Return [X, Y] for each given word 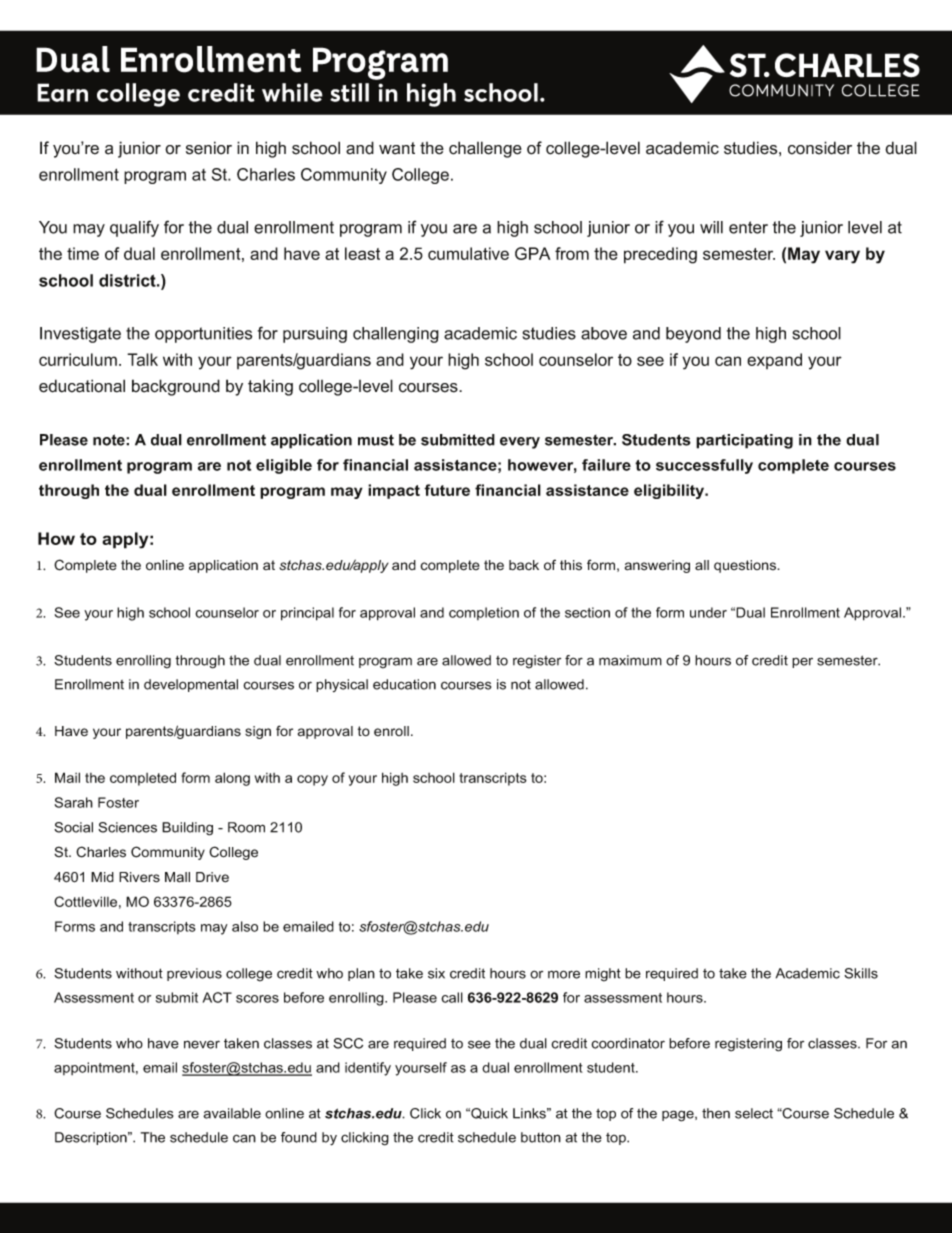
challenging [396, 335]
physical [342, 685]
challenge [485, 149]
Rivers [139, 877]
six [436, 973]
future [447, 490]
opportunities [203, 335]
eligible [284, 466]
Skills [861, 973]
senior [209, 148]
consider [820, 148]
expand [774, 361]
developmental [191, 685]
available [232, 1113]
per [802, 663]
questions [746, 566]
